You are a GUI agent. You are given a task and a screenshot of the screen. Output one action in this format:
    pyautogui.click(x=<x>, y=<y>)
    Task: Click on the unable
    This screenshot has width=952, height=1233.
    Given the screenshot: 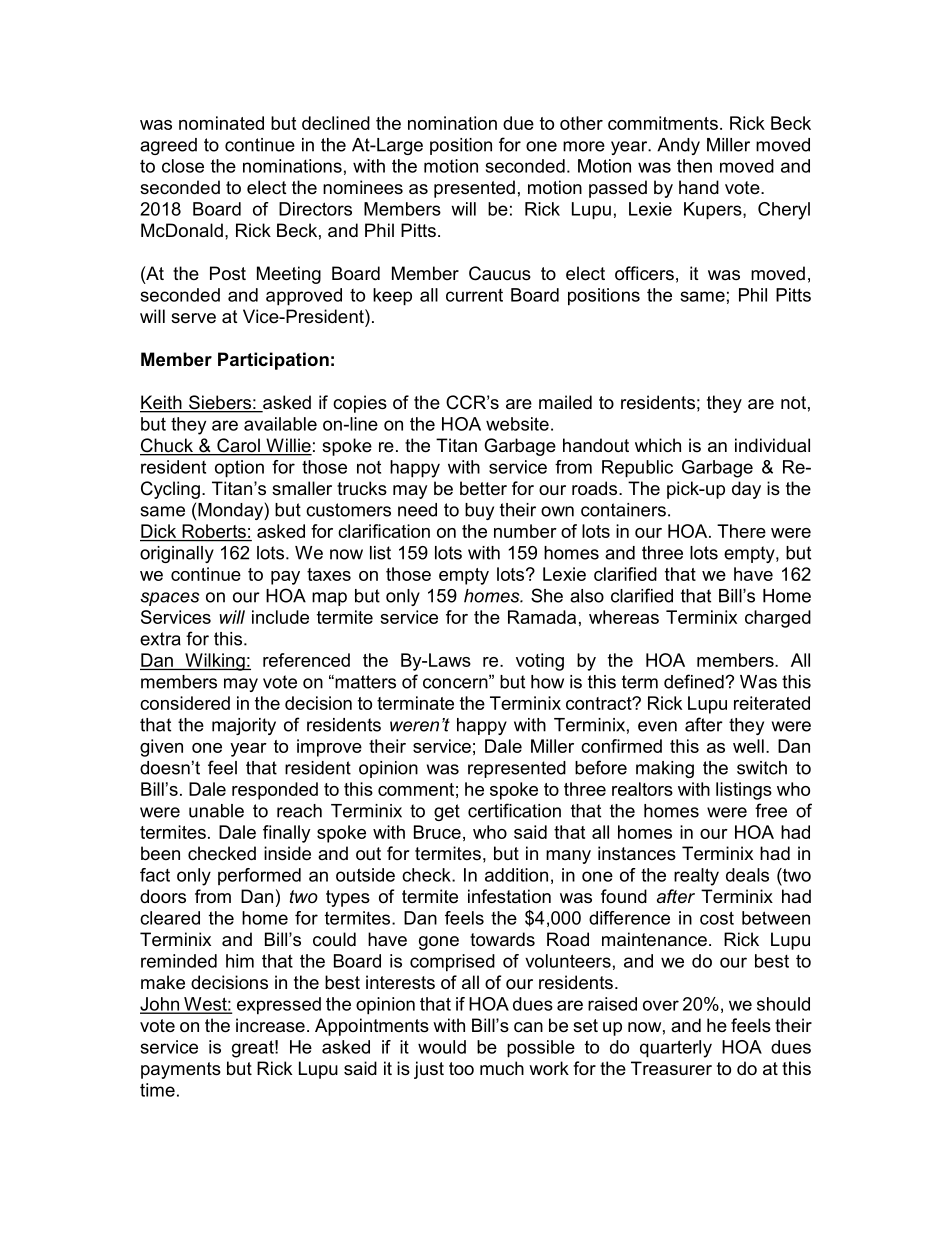 What is the action you would take?
    pyautogui.click(x=216, y=811)
